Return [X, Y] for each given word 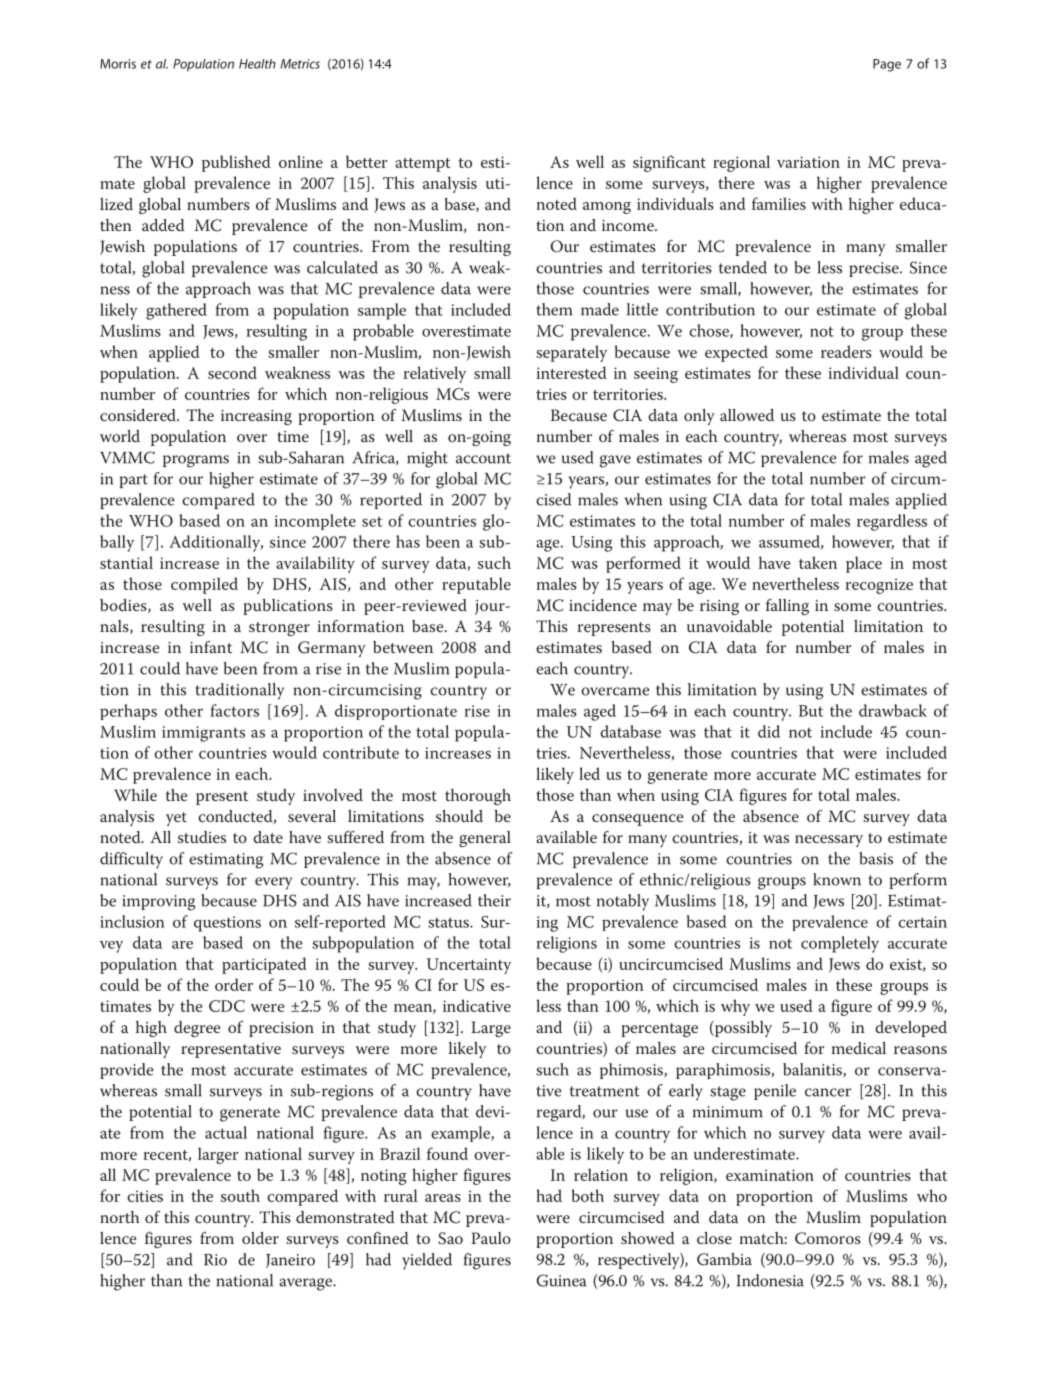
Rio [215, 1260]
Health [257, 64]
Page [887, 65]
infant [211, 647]
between [403, 647]
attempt [423, 165]
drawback [893, 710]
